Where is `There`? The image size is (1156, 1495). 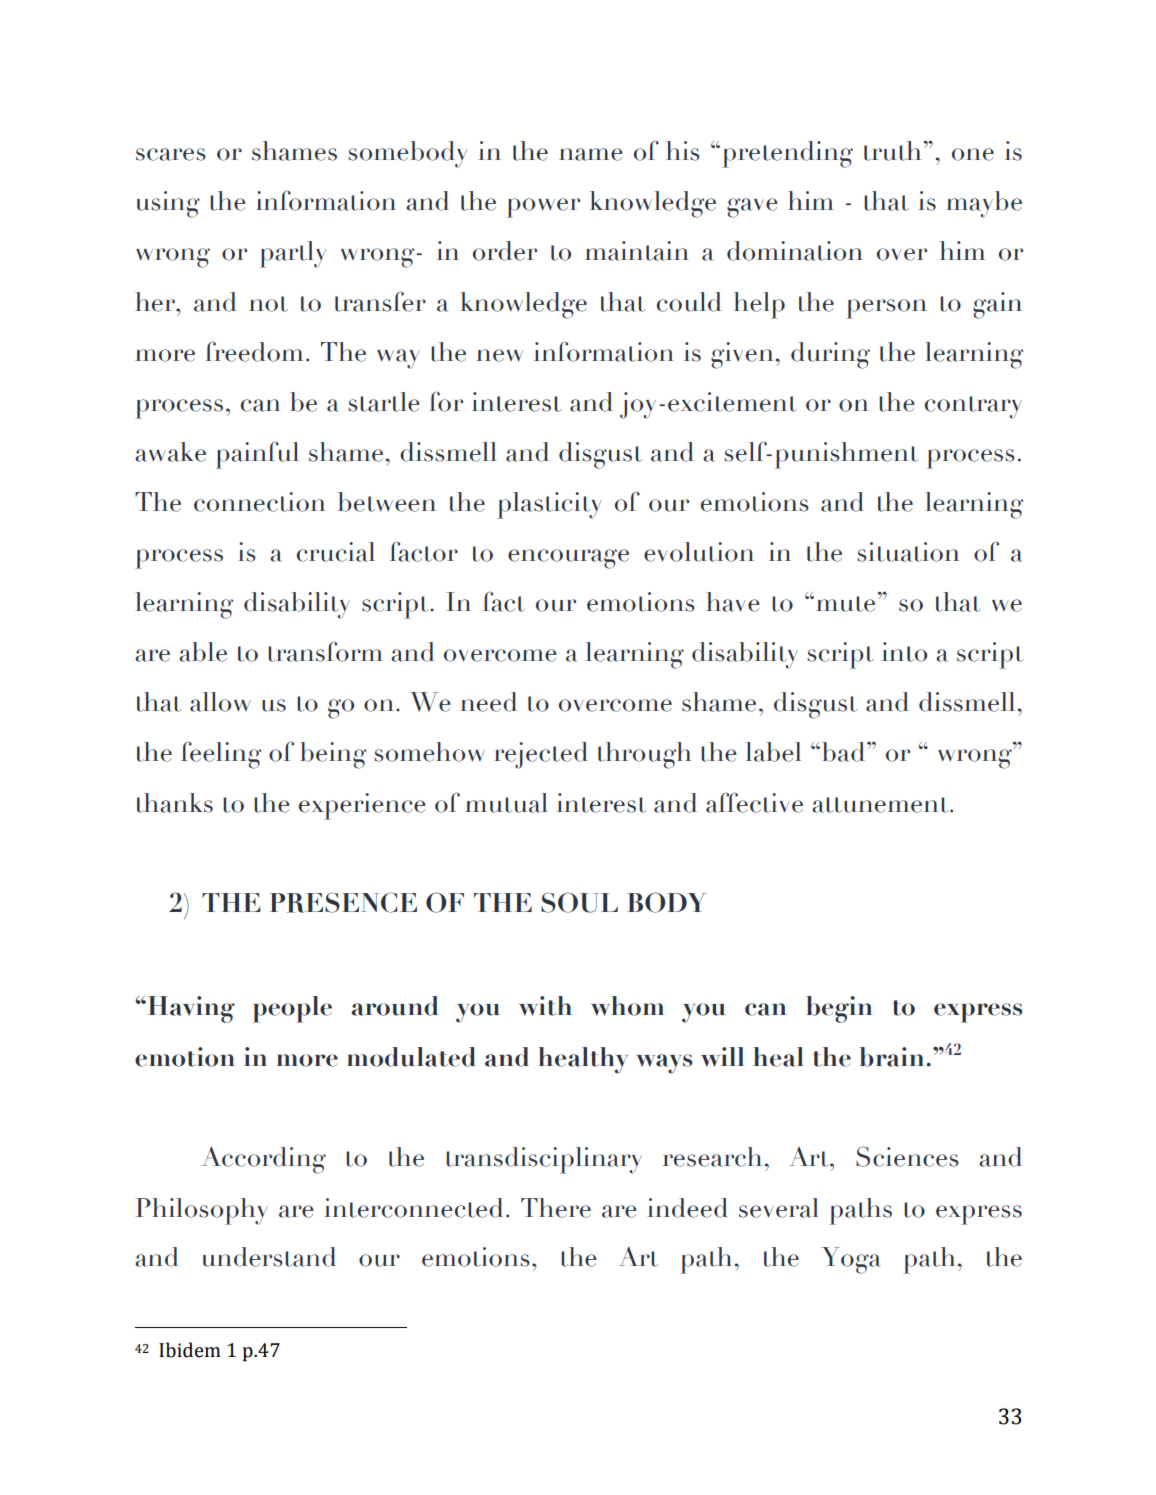 There is located at coordinates (556, 1208).
